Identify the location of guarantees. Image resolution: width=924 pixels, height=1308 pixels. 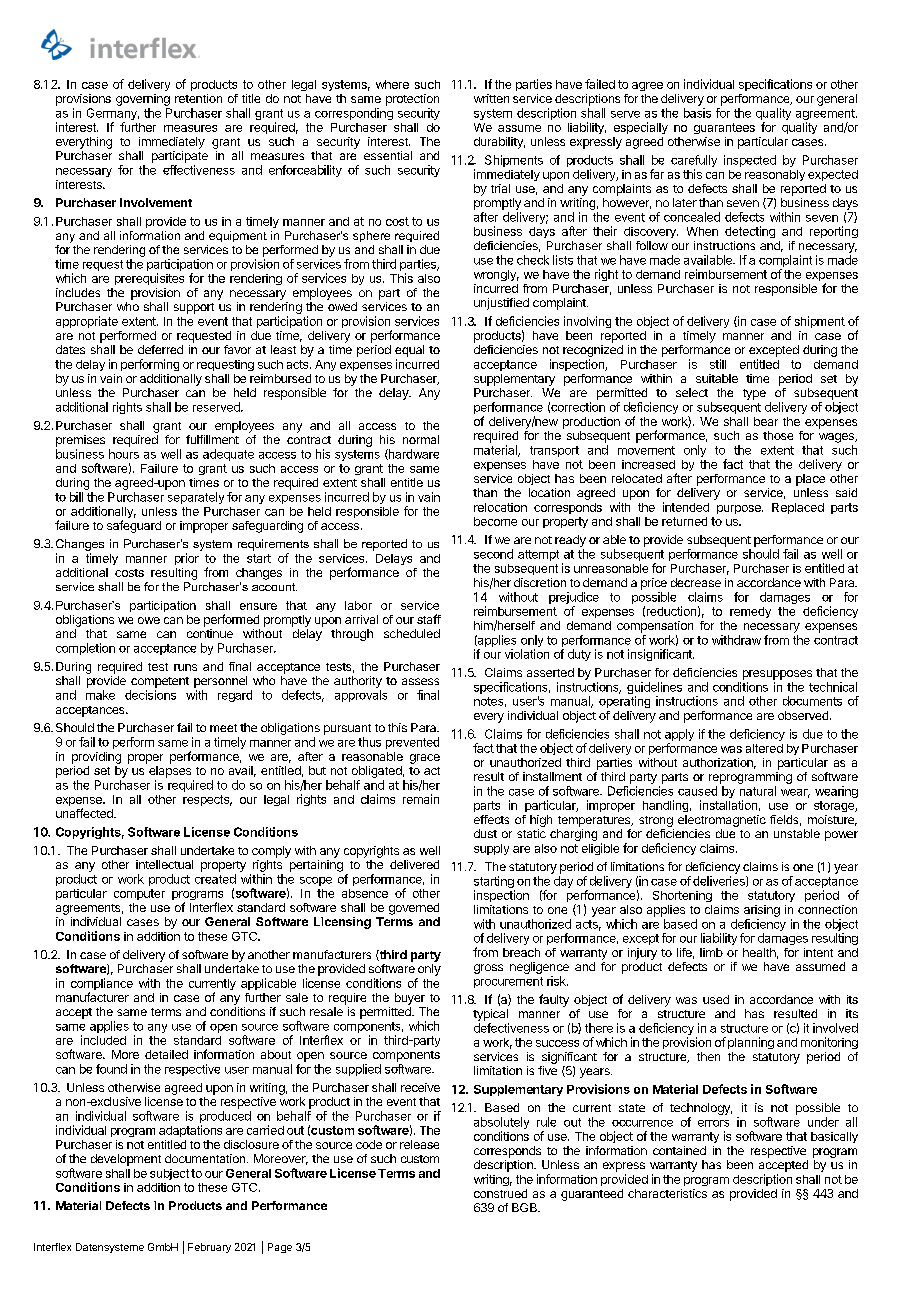
(724, 128).
